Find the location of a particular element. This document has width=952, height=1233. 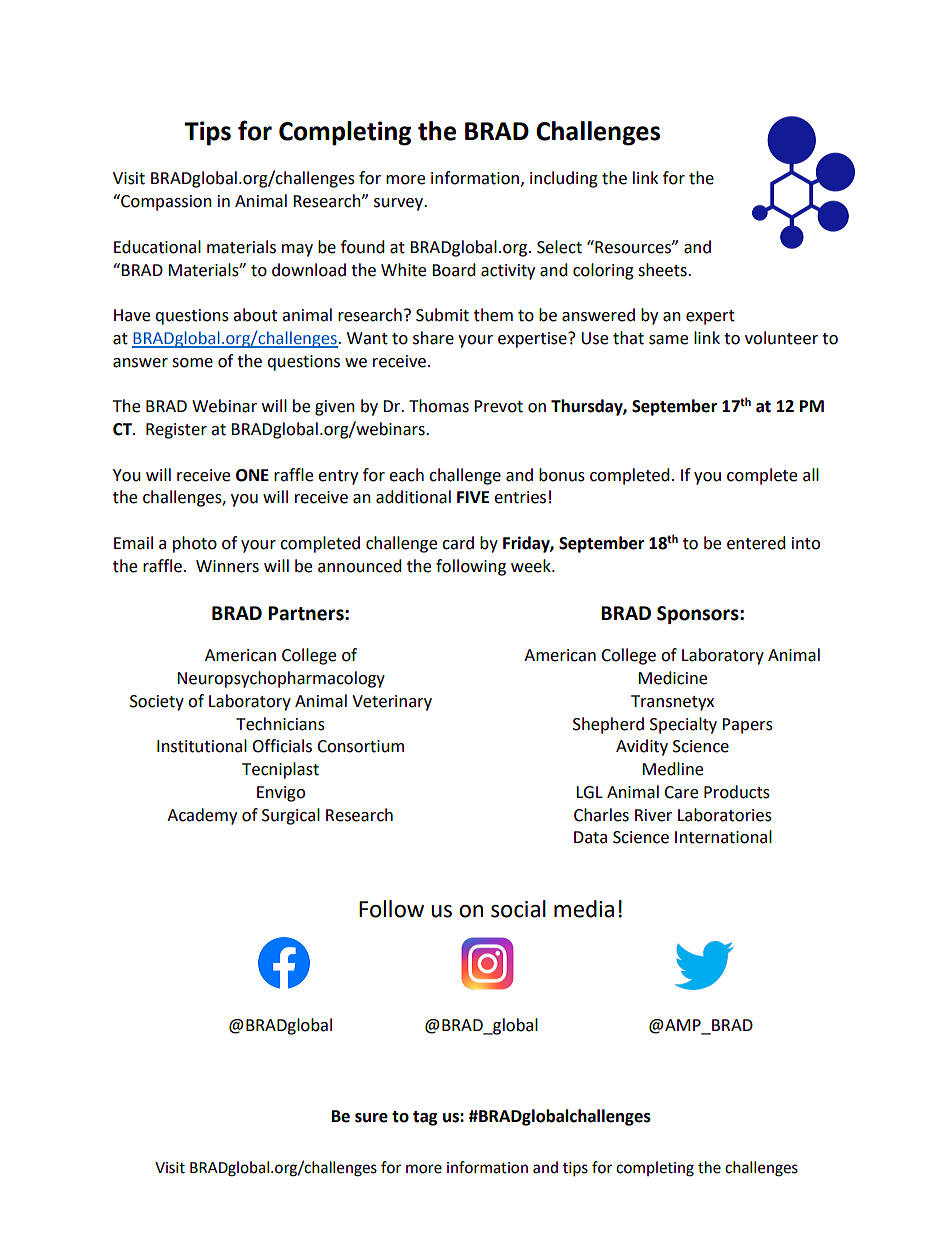

sure is located at coordinates (371, 1118).
